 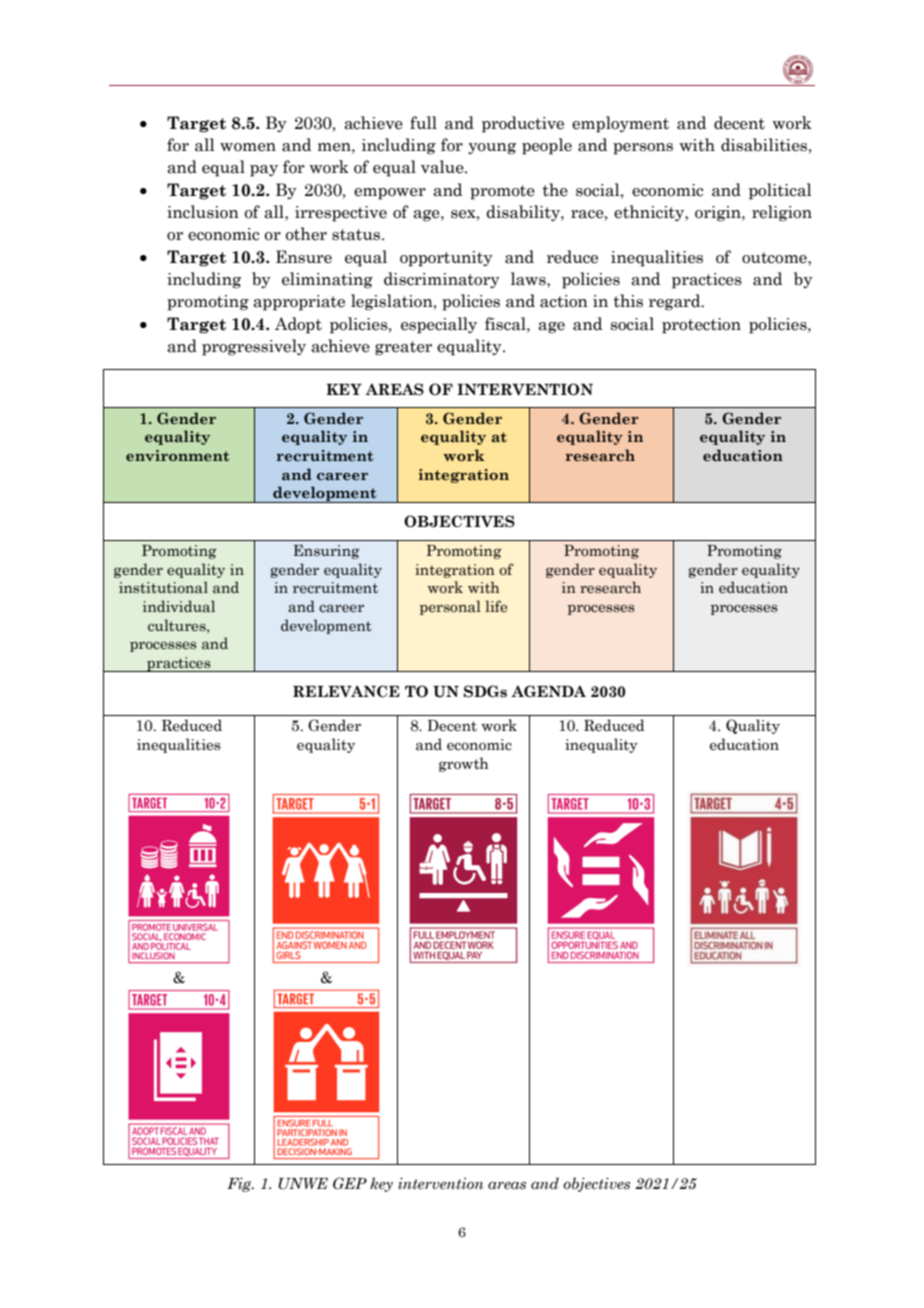 I want to click on Fig, so click(x=240, y=1184).
